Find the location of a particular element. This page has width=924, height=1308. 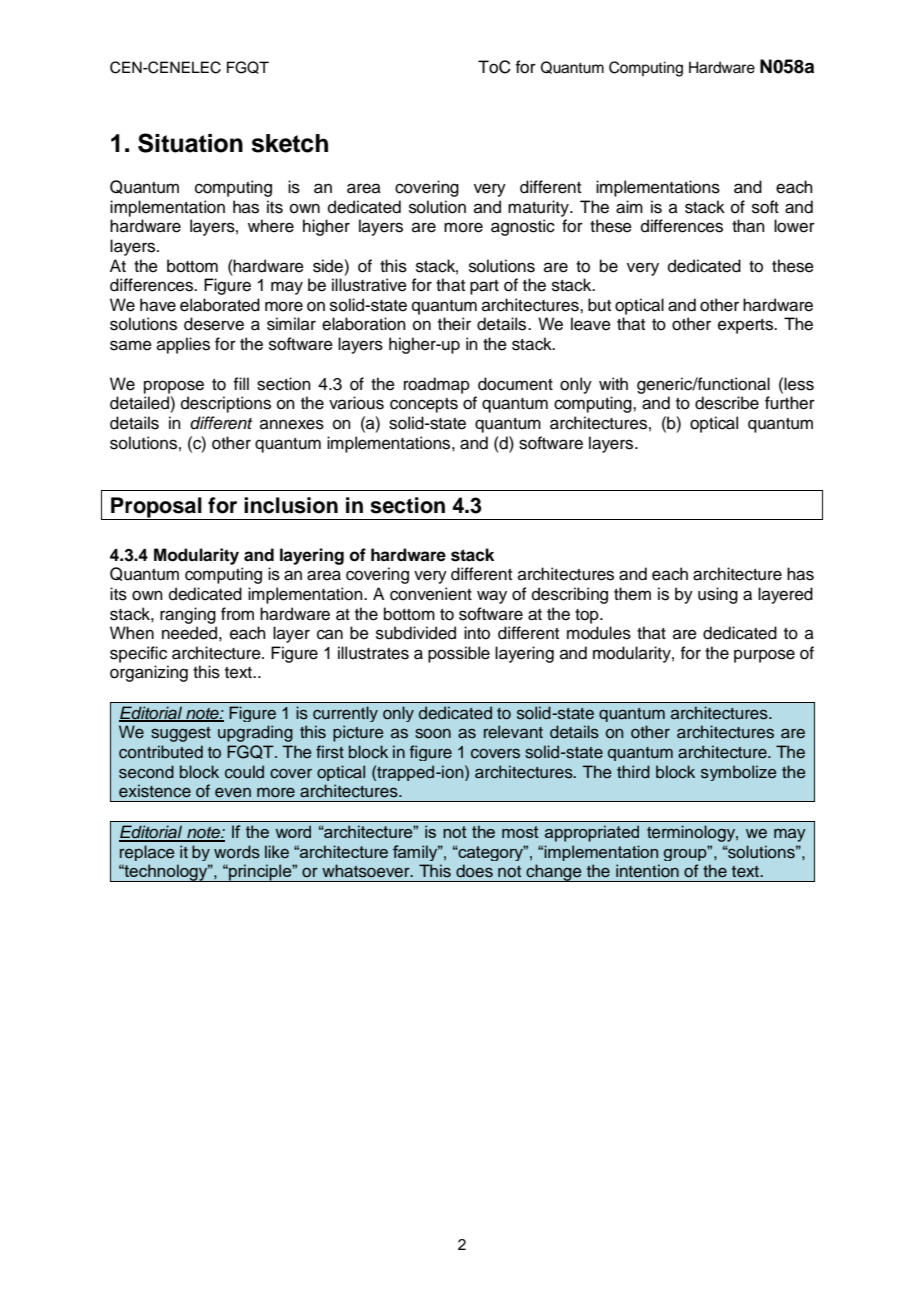

Proposal is located at coordinates (156, 508).
